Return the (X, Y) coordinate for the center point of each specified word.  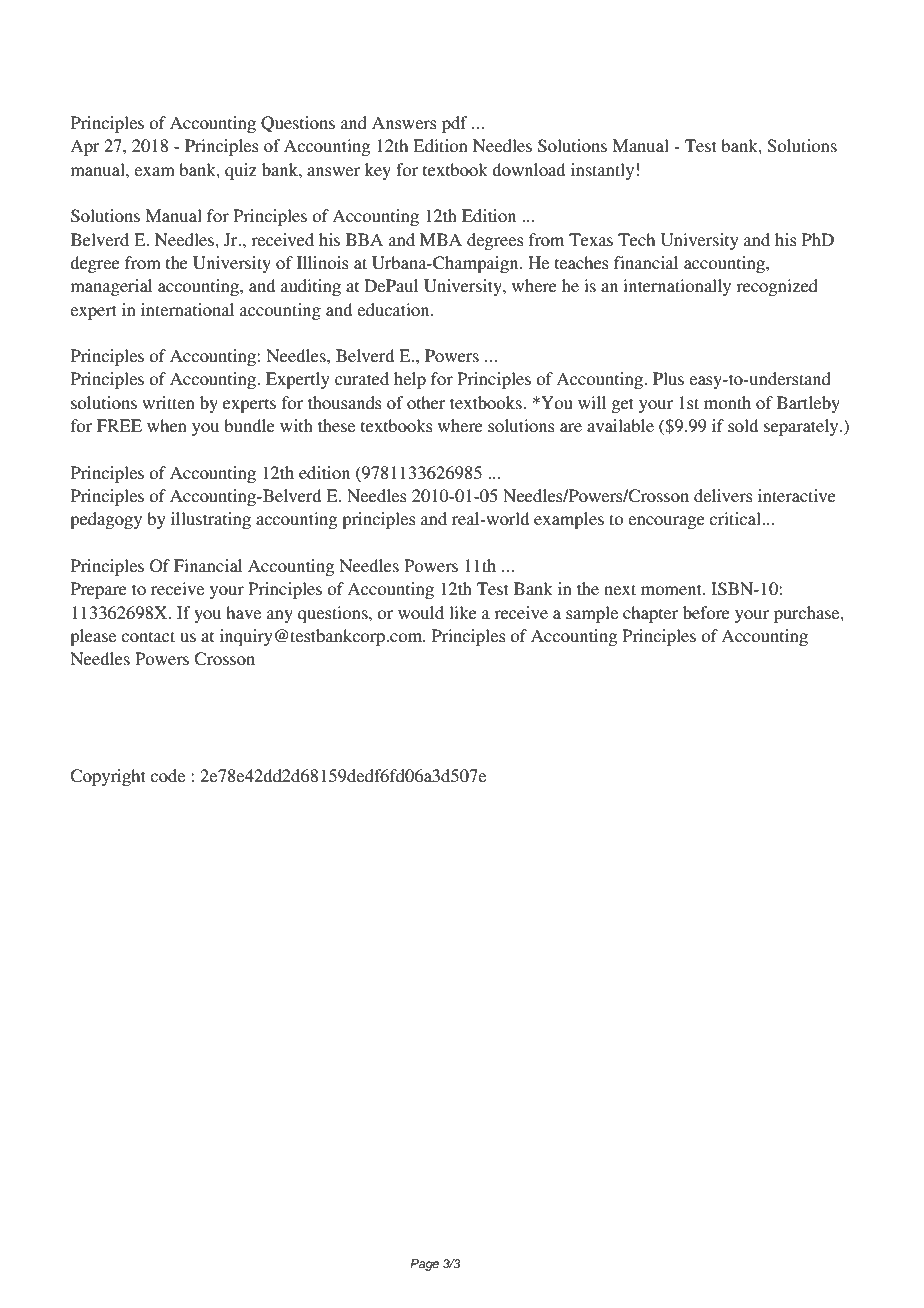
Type (144, 41)
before (706, 612)
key (378, 171)
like (463, 612)
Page (424, 1265)
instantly (602, 171)
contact (148, 636)
